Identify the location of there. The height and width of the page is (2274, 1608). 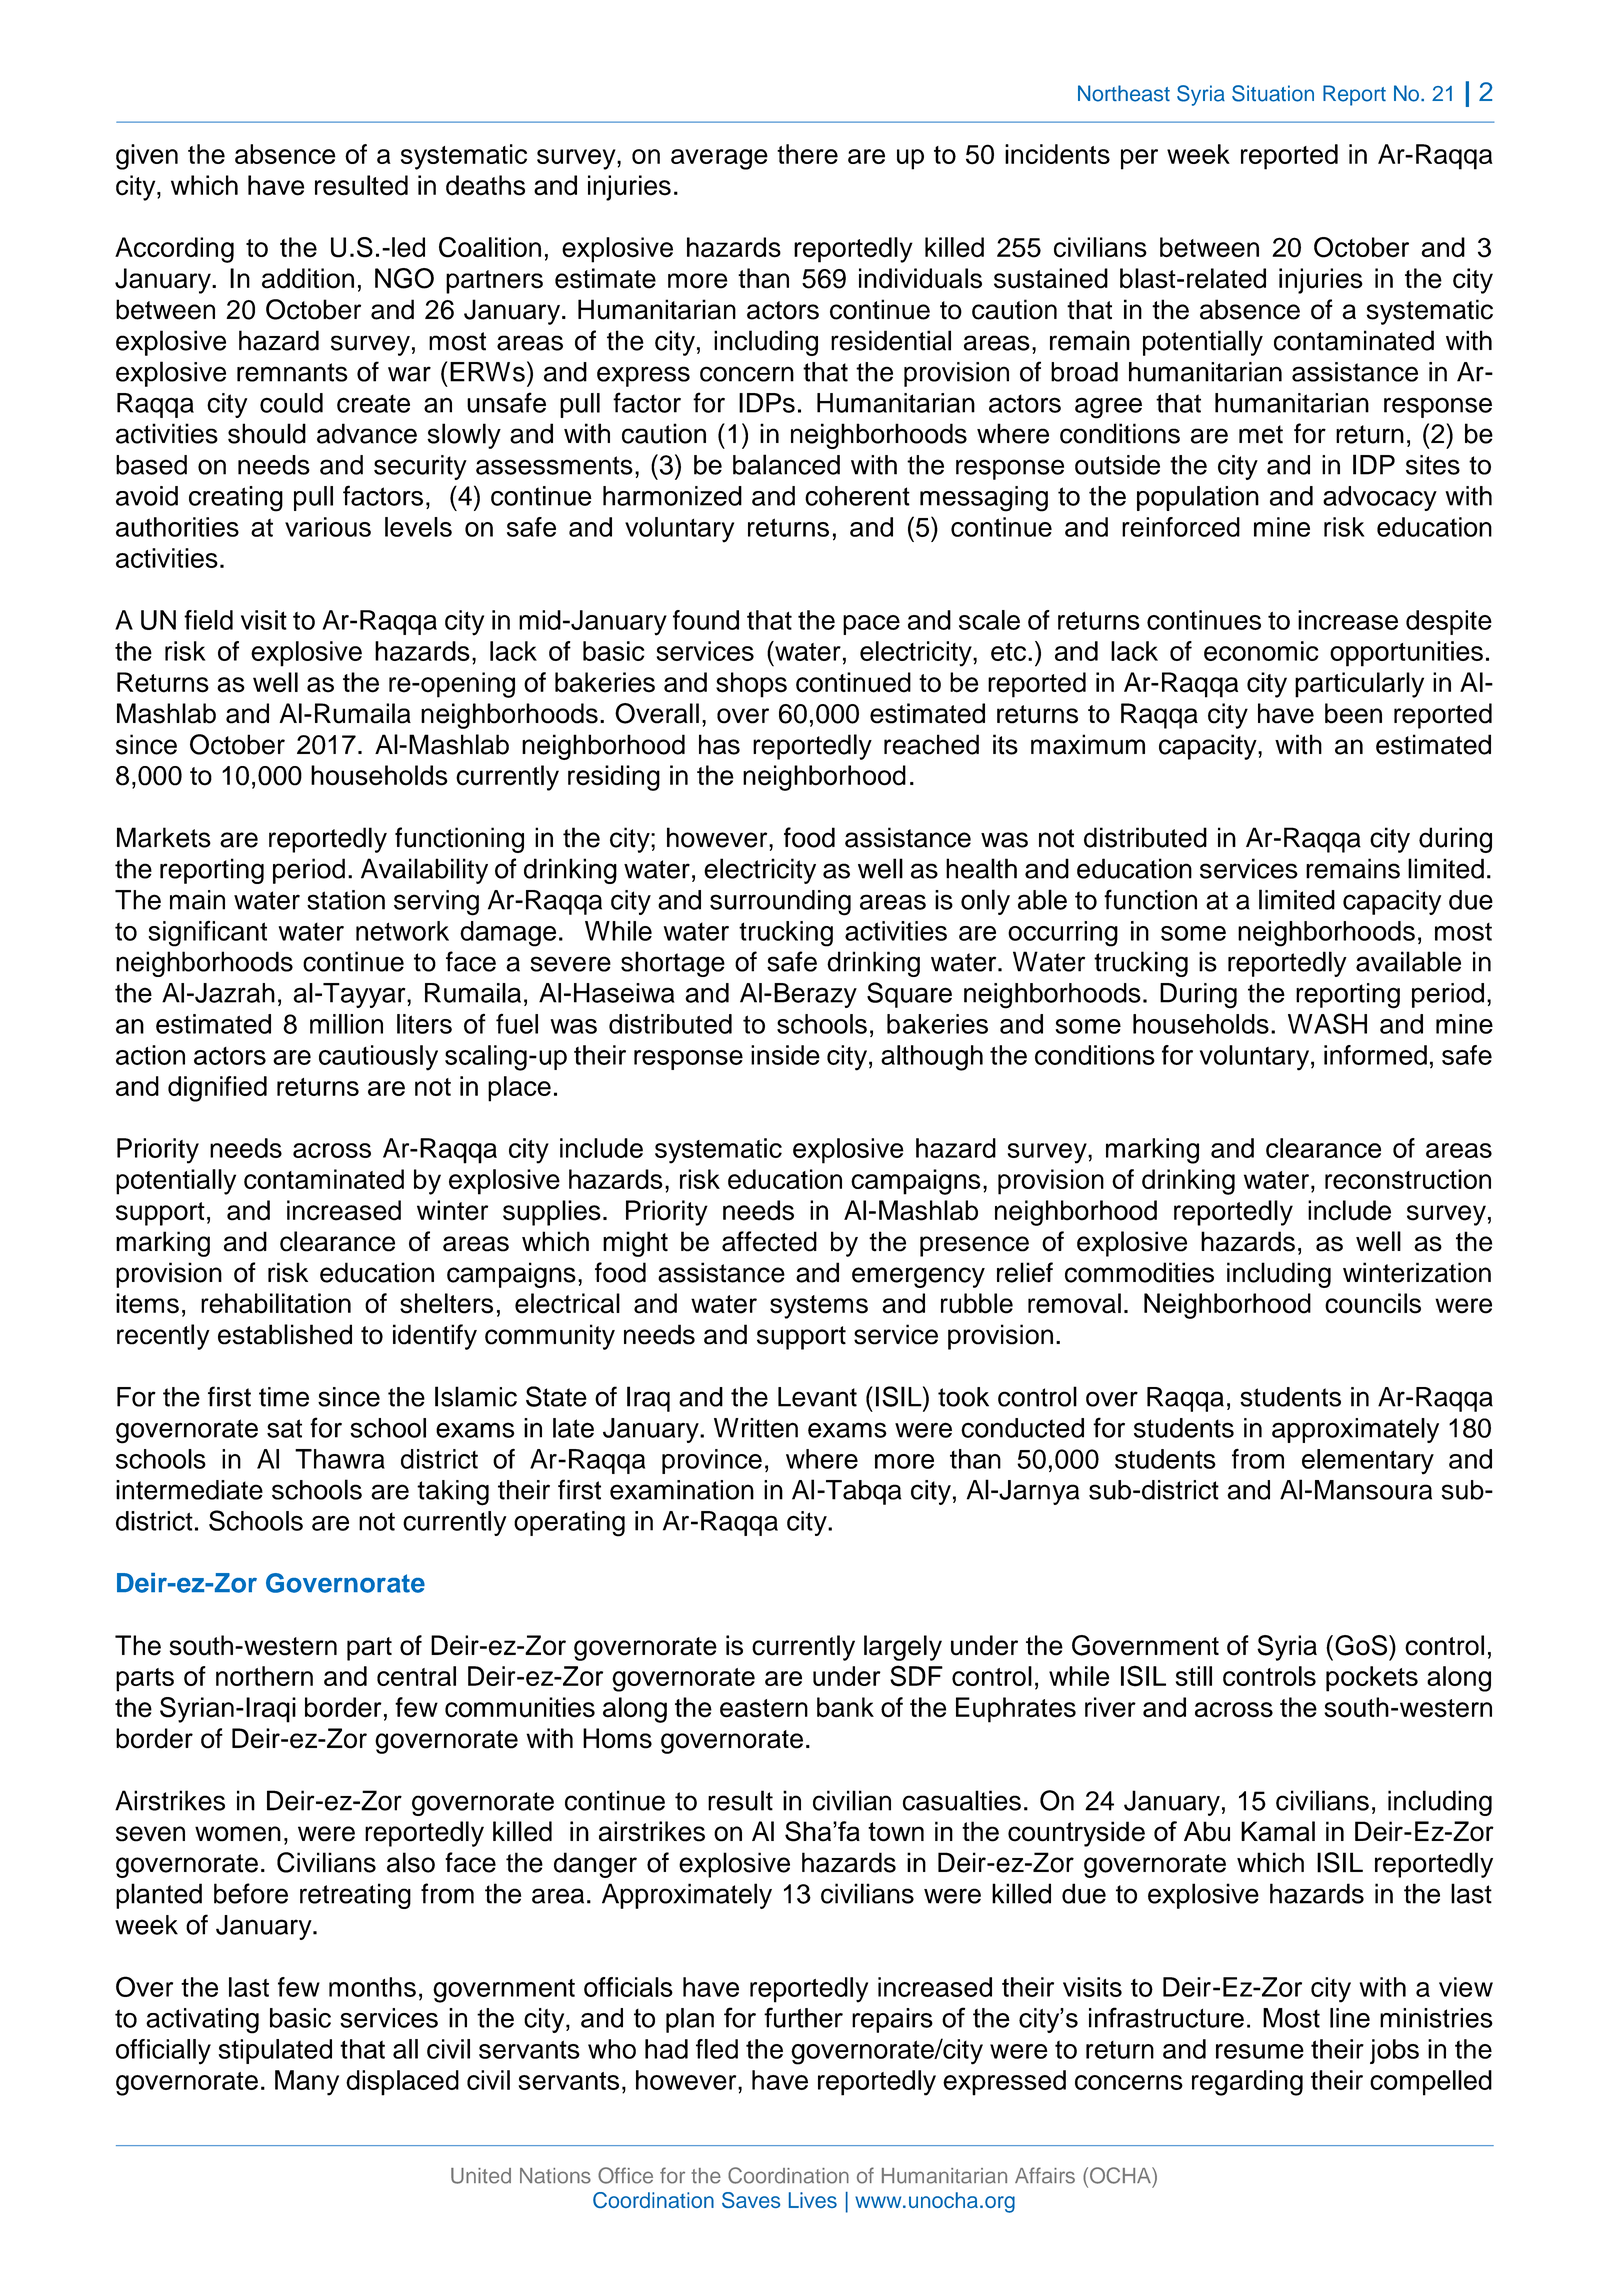
(807, 154).
